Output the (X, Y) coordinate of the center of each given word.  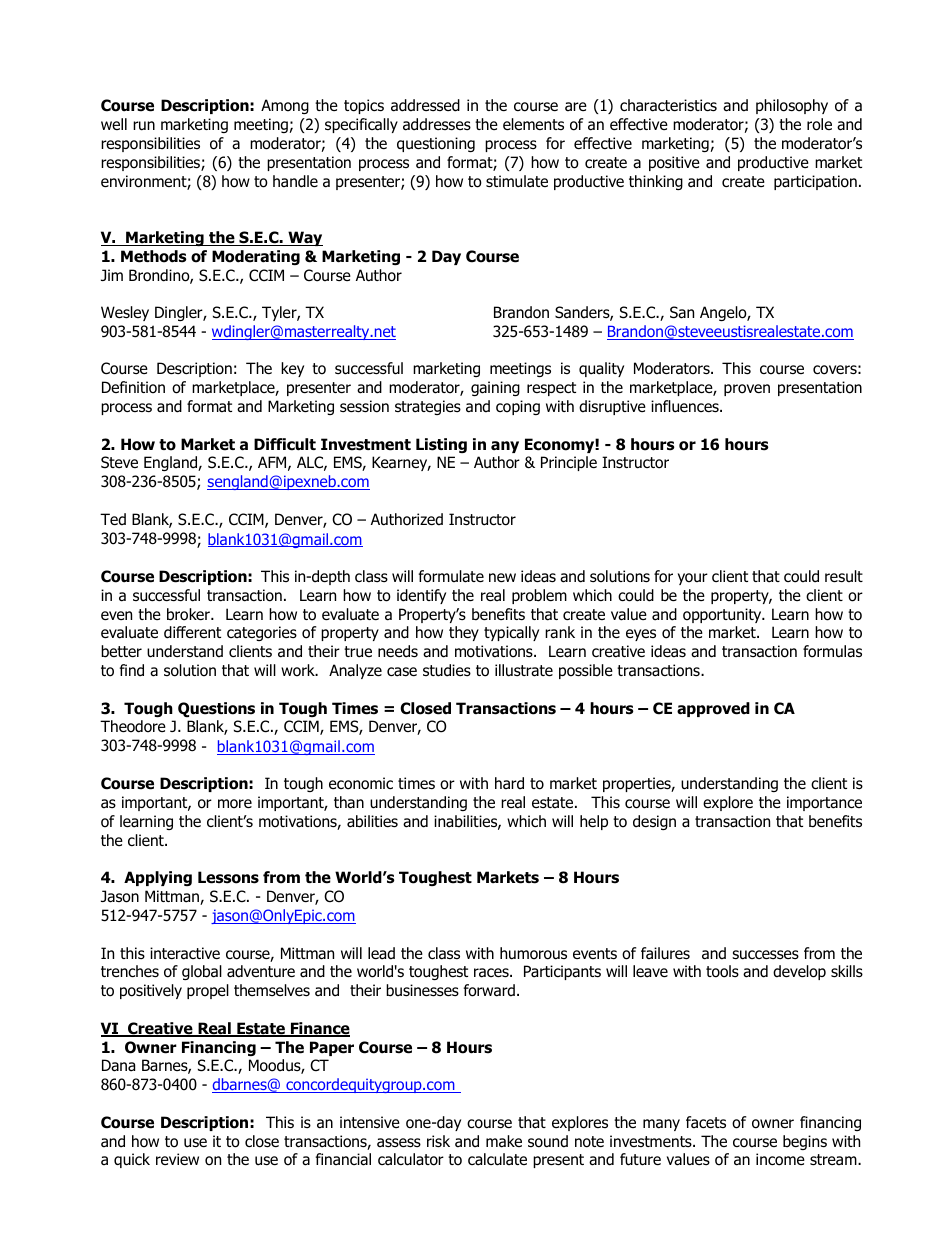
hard (509, 783)
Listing (441, 445)
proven (747, 390)
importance (824, 803)
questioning (436, 144)
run (144, 126)
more (235, 804)
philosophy (792, 106)
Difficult (285, 444)
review (177, 1159)
